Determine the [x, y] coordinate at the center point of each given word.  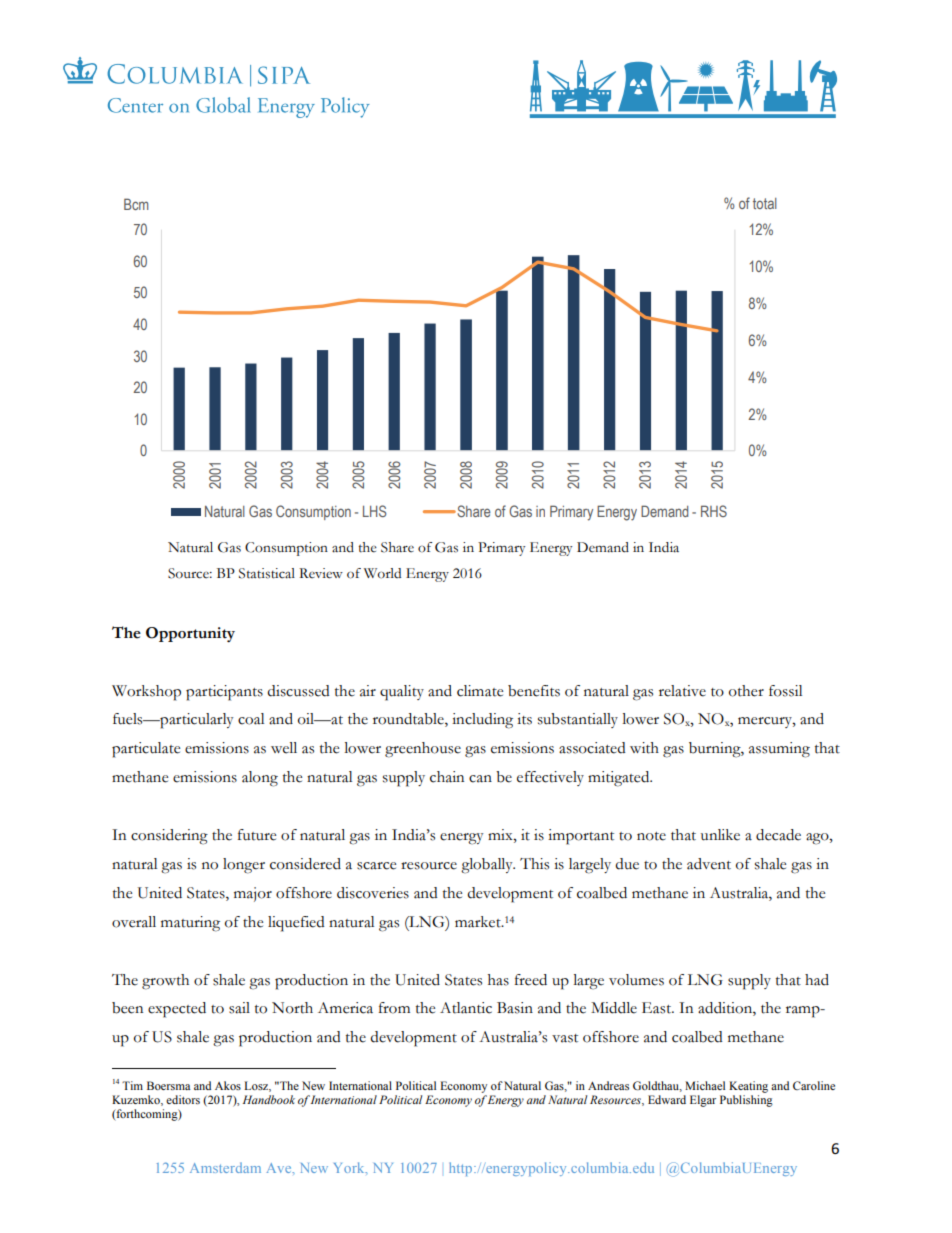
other [746, 691]
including [482, 721]
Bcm [136, 204]
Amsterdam [225, 1167]
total [765, 203]
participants [224, 693]
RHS [714, 511]
